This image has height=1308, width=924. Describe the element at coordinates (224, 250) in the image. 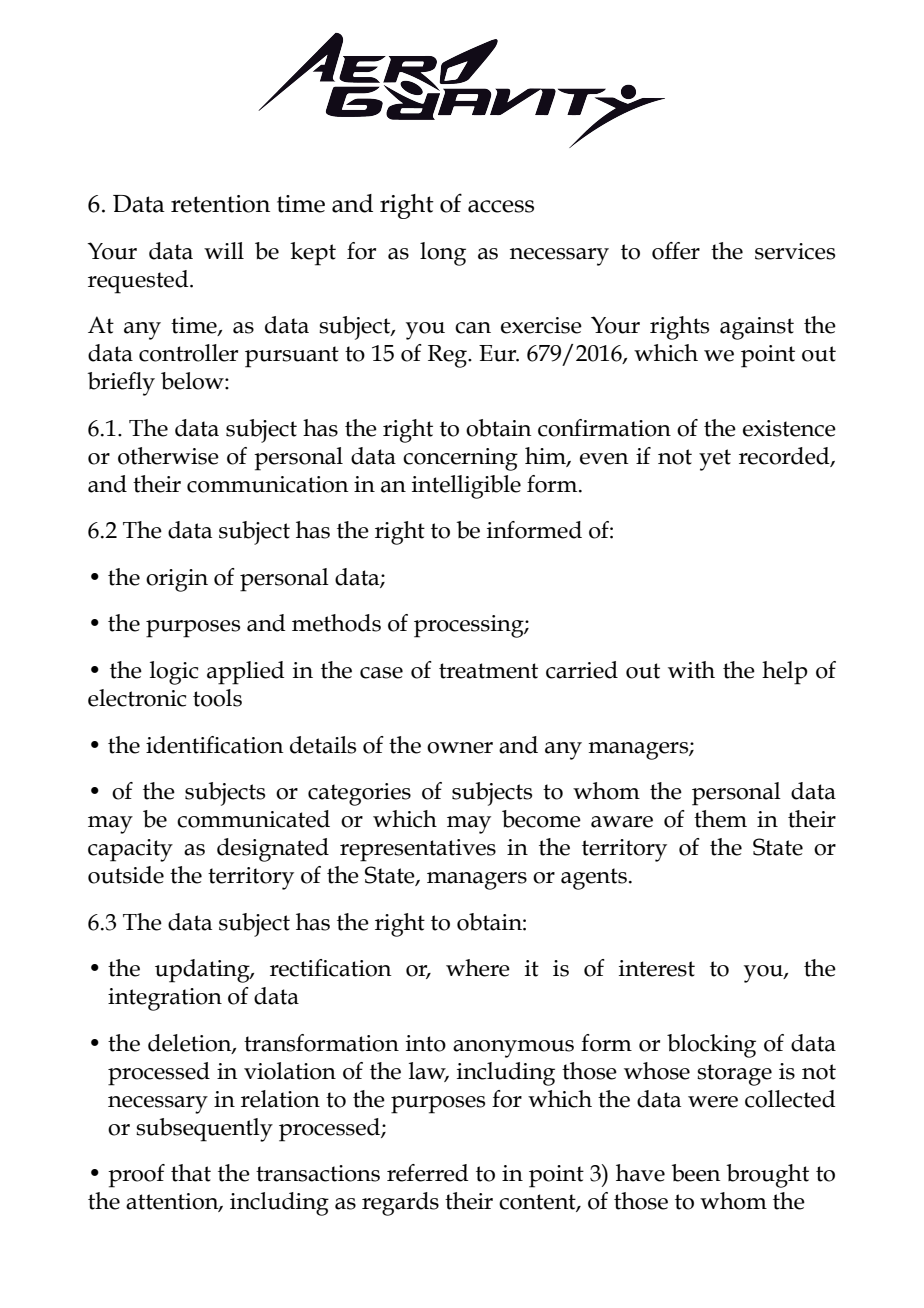

I see `will` at that location.
